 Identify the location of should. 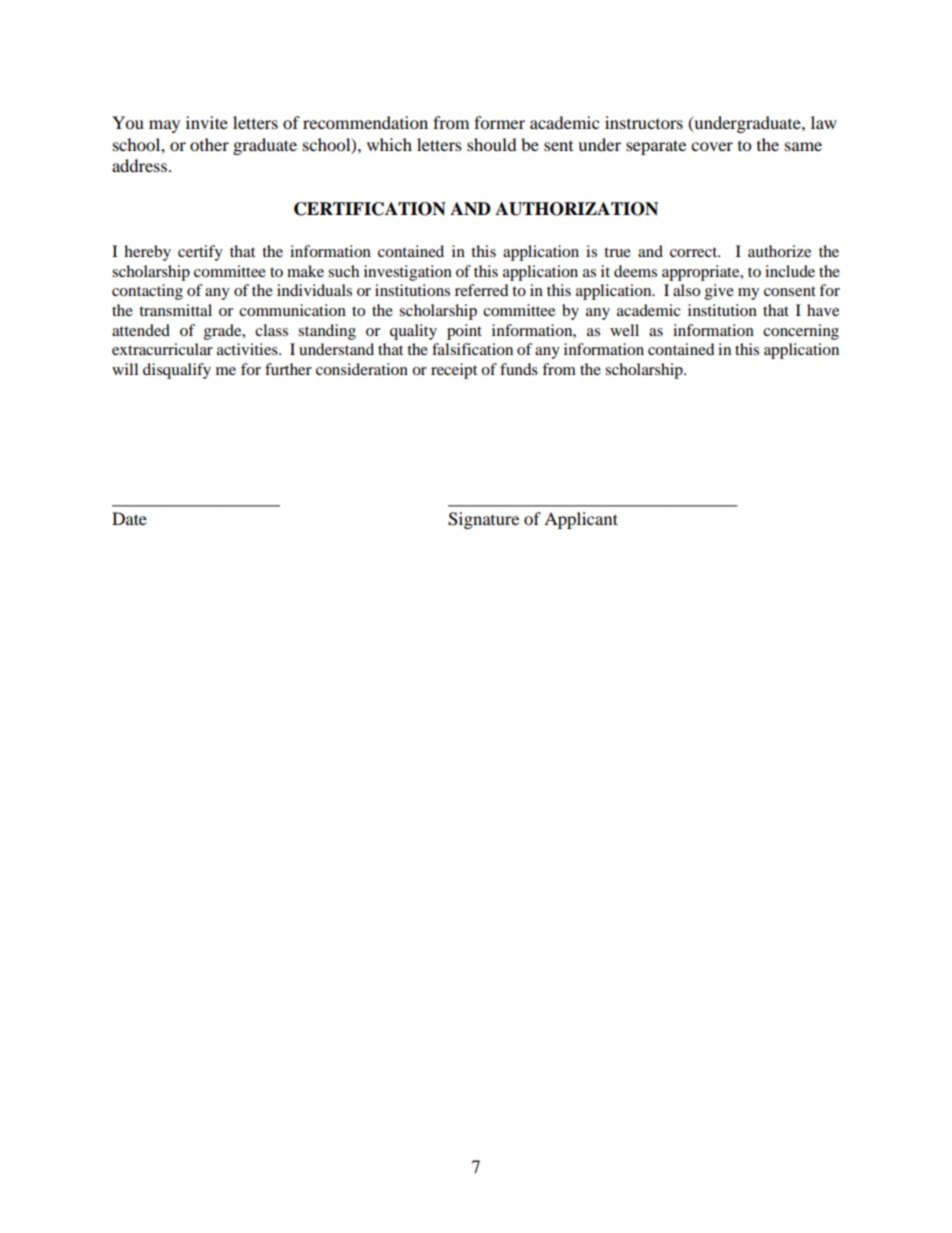
(492, 144).
